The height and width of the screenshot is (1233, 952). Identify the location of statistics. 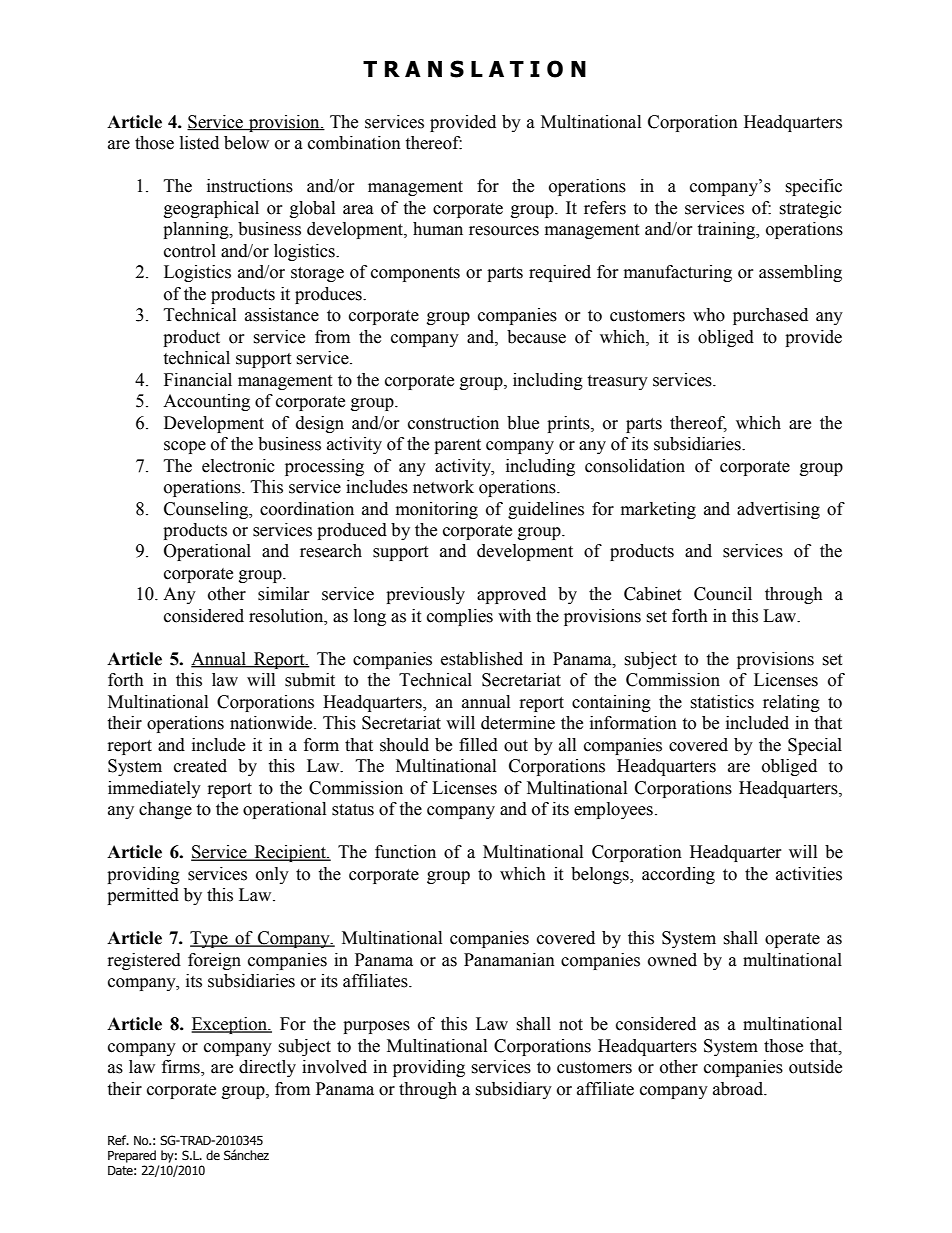
(722, 702).
